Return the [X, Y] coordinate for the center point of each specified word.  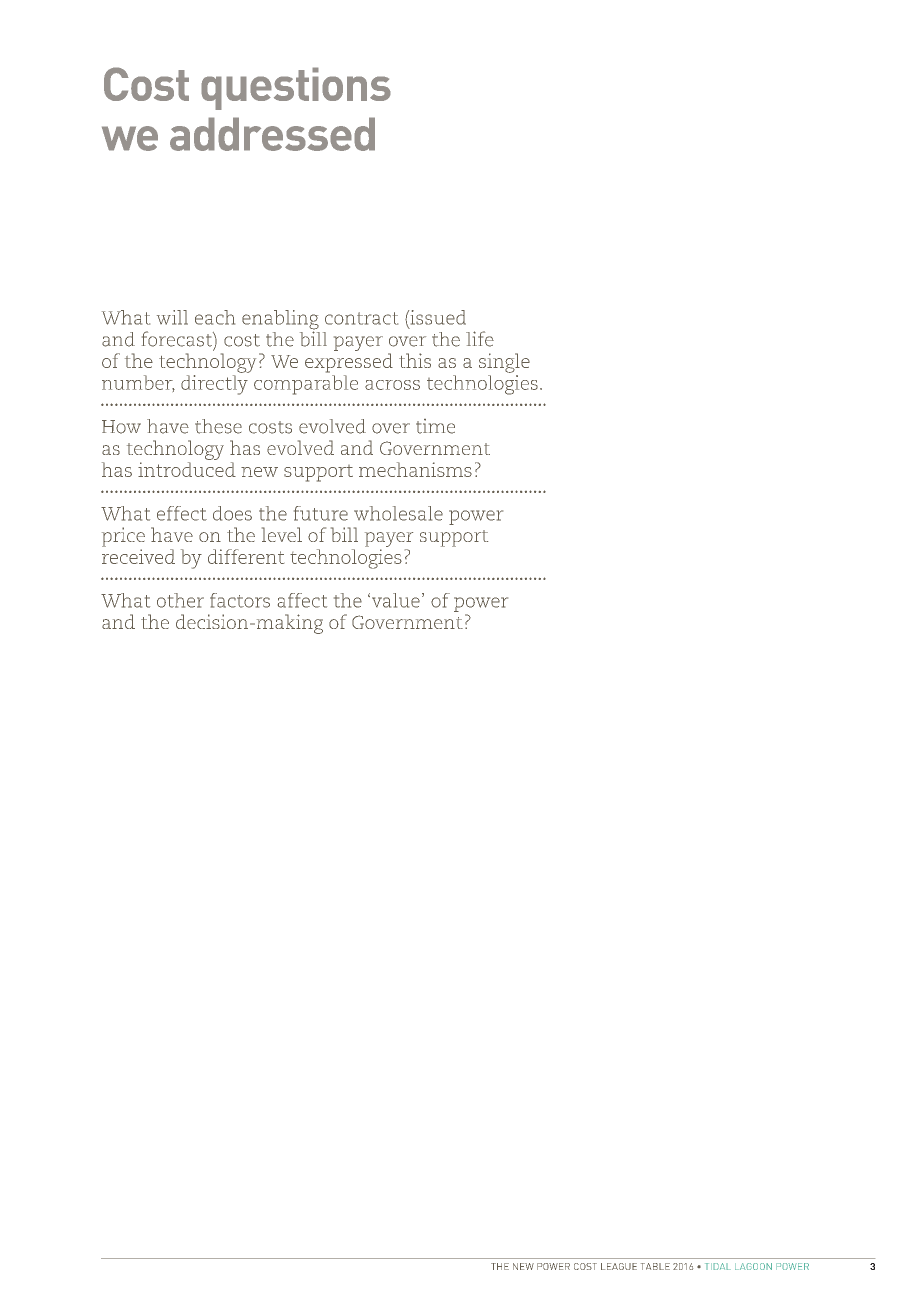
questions [296, 88]
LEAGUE [619, 1266]
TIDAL [718, 1266]
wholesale [398, 513]
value [394, 600]
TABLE [655, 1266]
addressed [272, 134]
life [480, 339]
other [180, 600]
